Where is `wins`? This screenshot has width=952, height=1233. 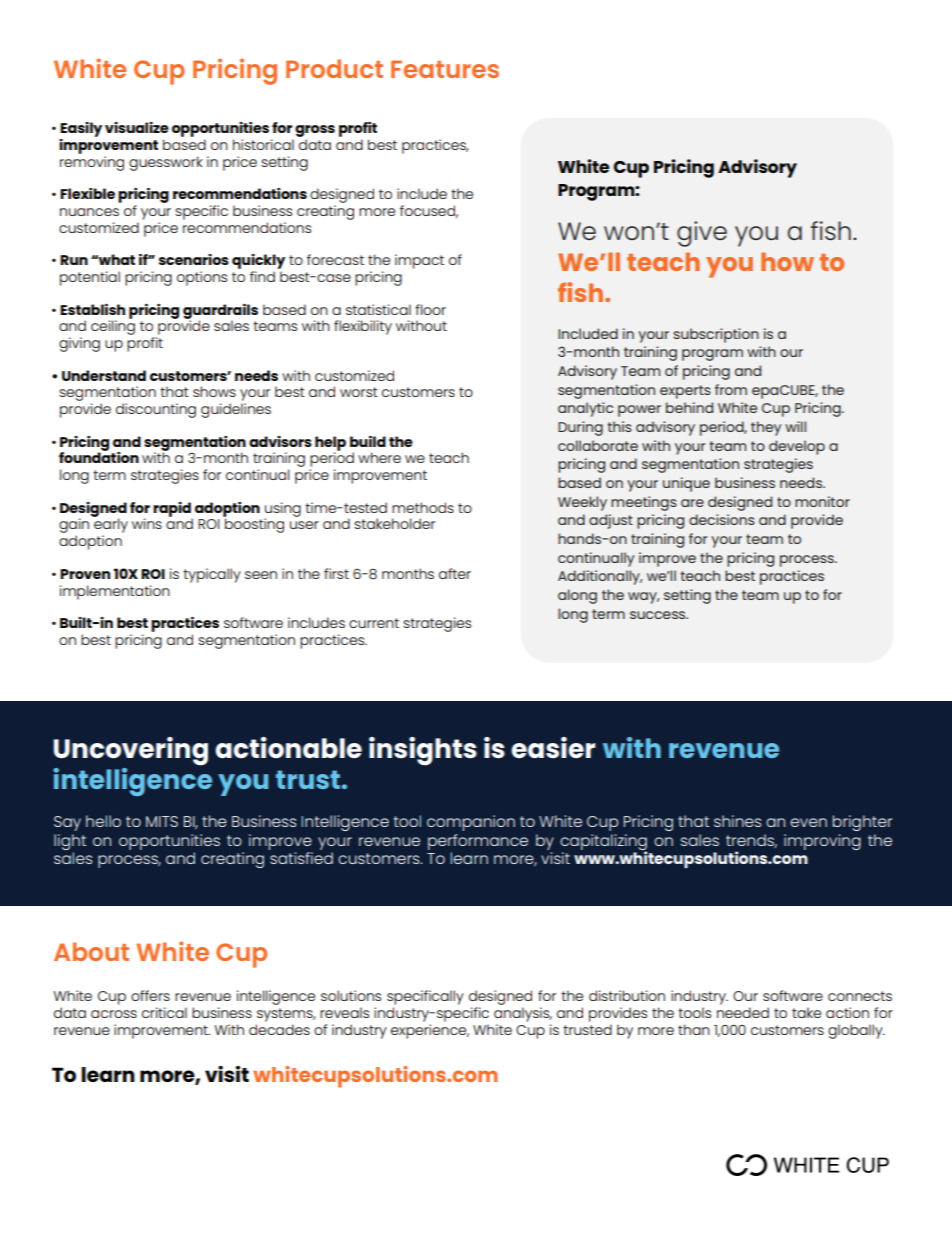
wins is located at coordinates (147, 523).
